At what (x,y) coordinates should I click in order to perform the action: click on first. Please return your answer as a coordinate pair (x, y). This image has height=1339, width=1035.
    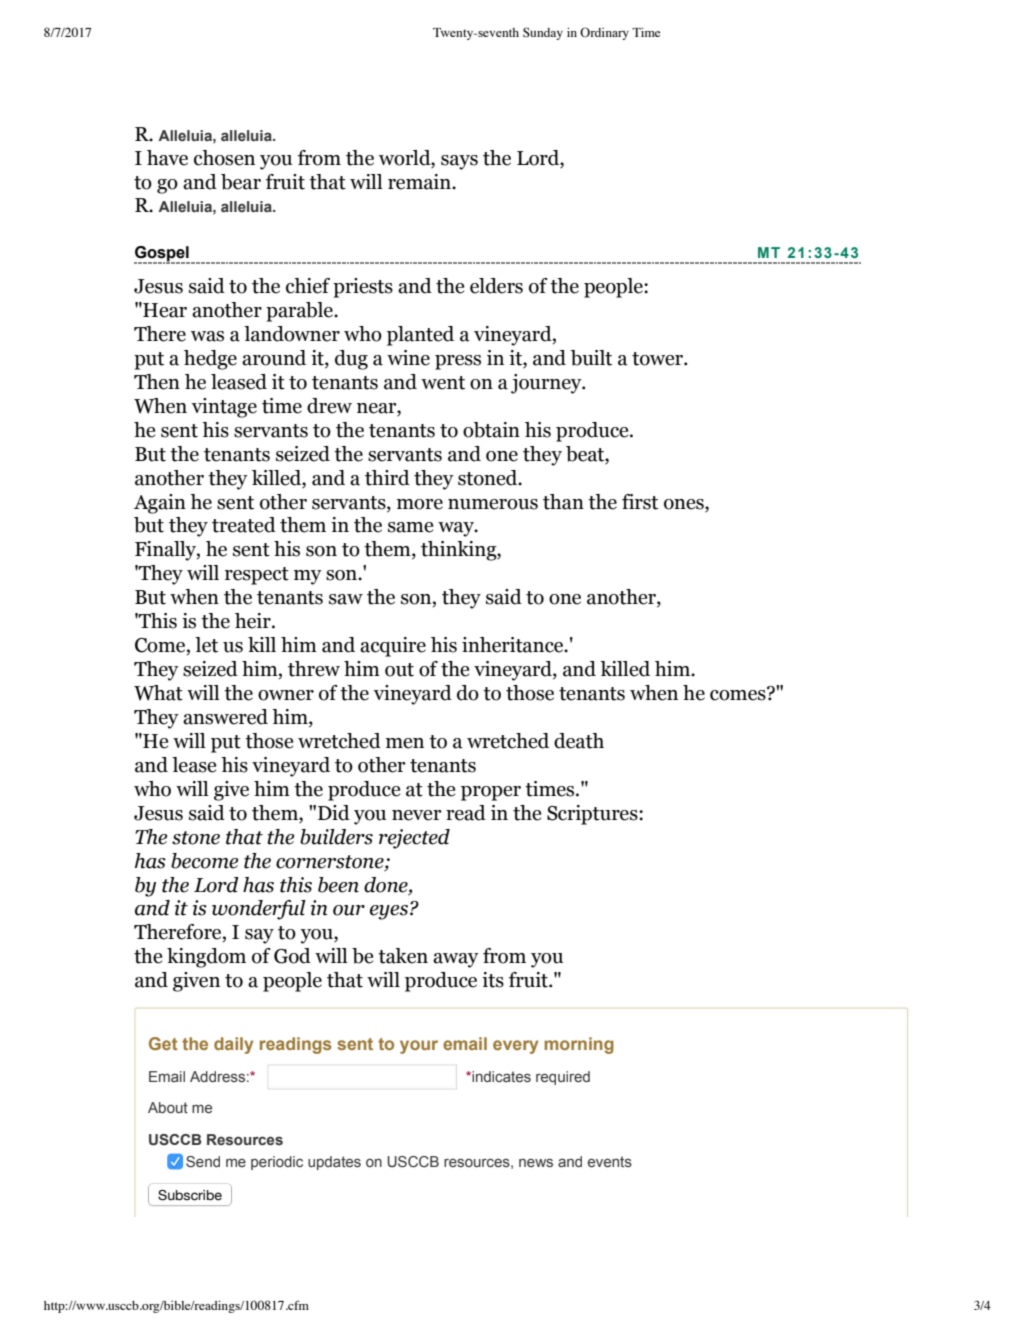
    Looking at the image, I should click on (640, 502).
